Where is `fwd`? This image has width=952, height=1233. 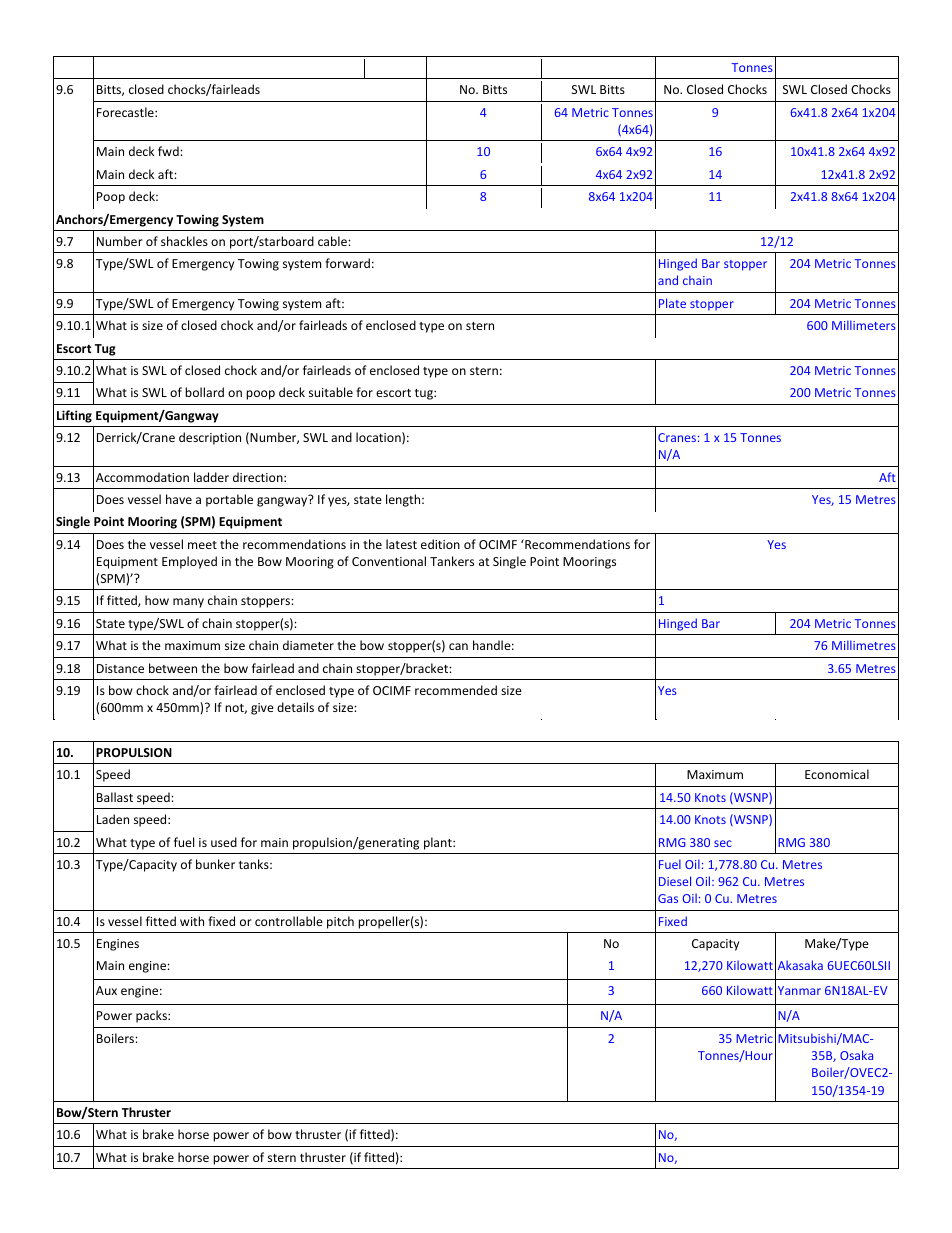
fwd is located at coordinates (169, 151).
